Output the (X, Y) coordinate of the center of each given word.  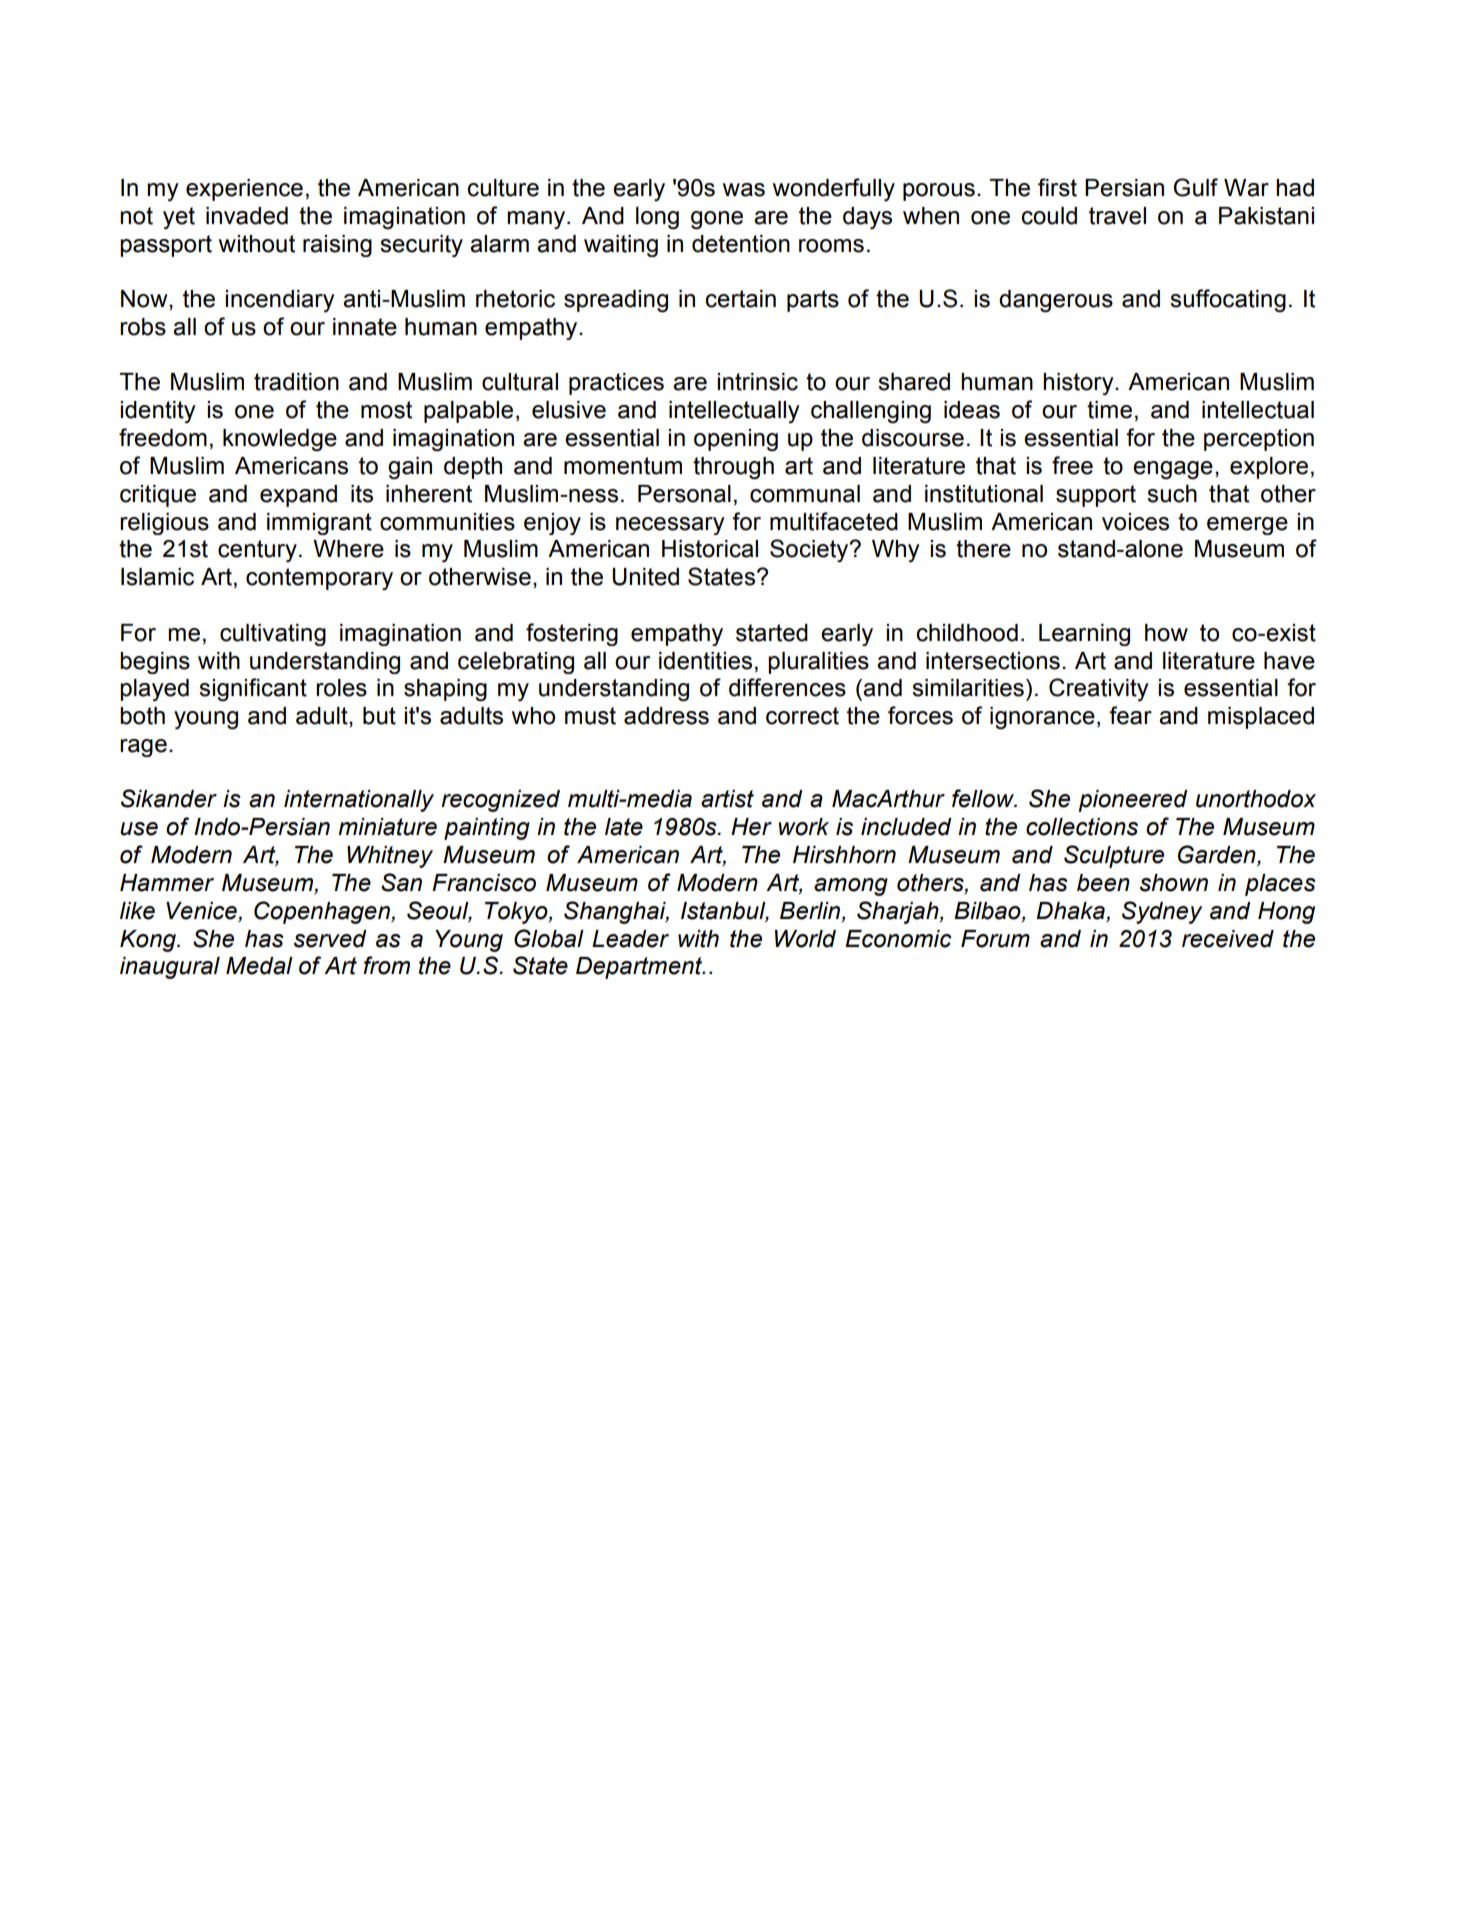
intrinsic (757, 382)
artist (727, 799)
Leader (630, 939)
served (330, 939)
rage (143, 748)
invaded (247, 216)
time (1109, 410)
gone (717, 220)
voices (1135, 522)
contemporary (319, 579)
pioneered (1133, 801)
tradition (296, 382)
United (645, 577)
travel (1117, 216)
